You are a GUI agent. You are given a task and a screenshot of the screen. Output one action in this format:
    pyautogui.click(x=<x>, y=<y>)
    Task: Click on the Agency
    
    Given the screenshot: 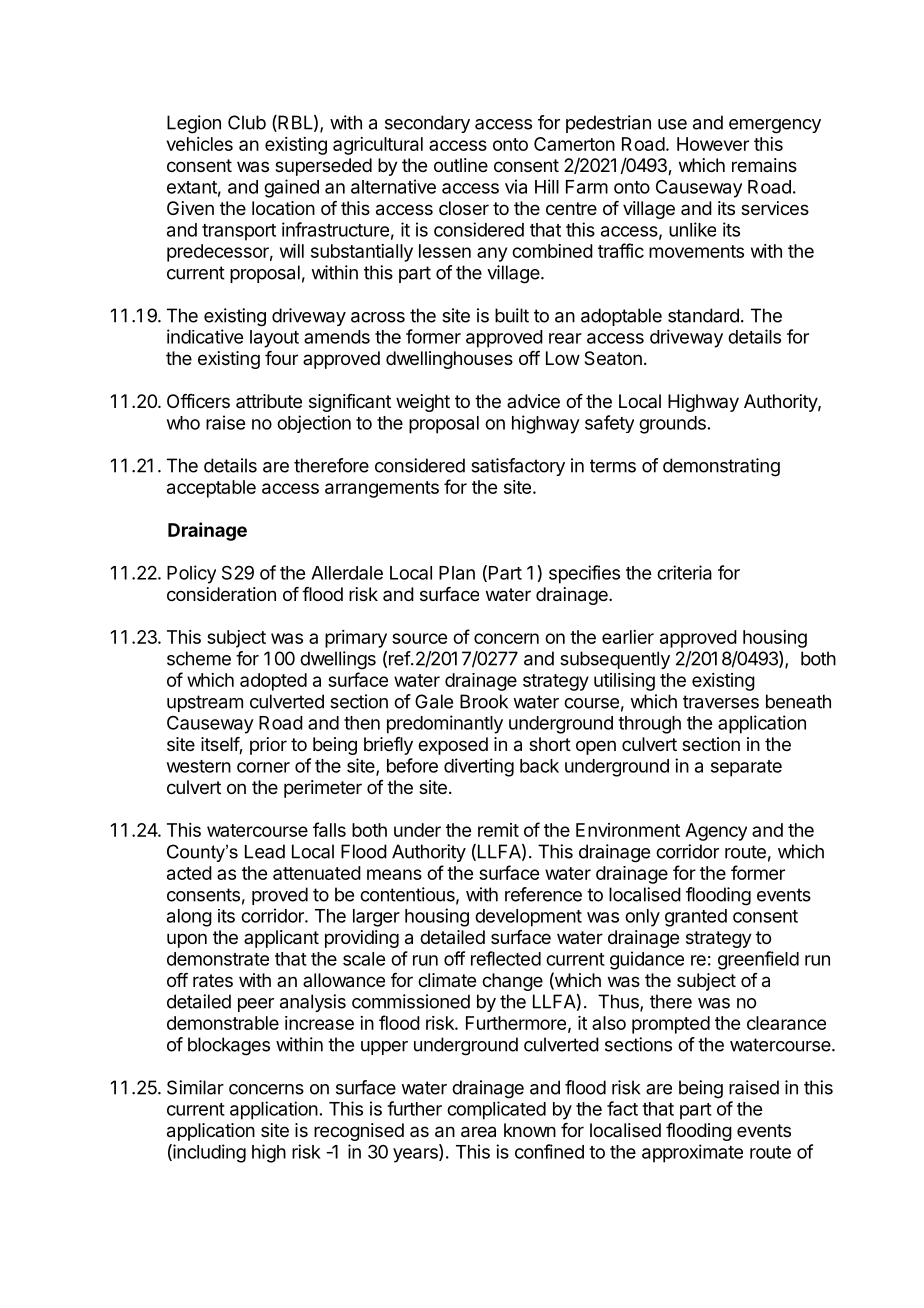 What is the action you would take?
    pyautogui.click(x=716, y=832)
